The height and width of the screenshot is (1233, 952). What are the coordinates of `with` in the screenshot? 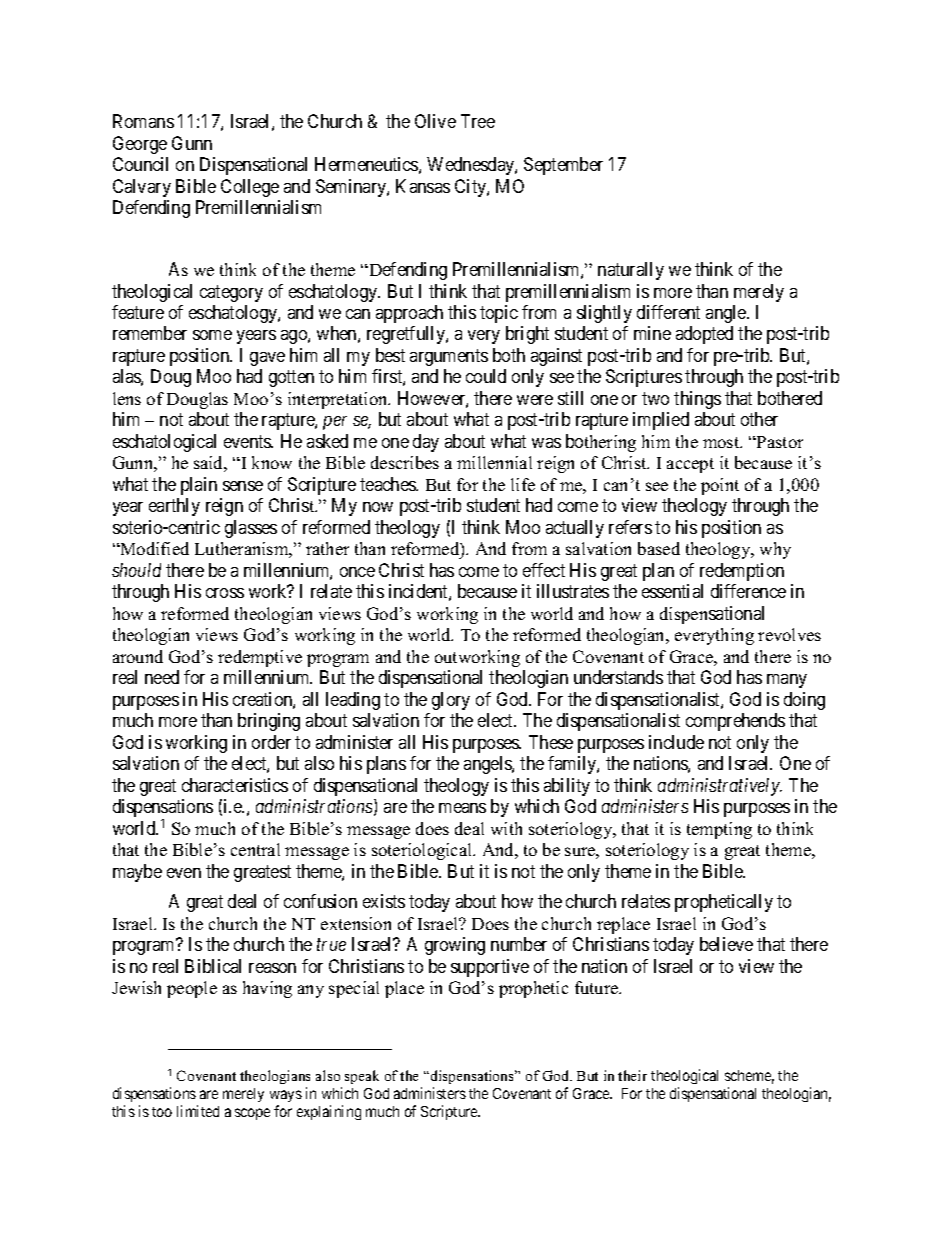 It's located at (506, 828).
